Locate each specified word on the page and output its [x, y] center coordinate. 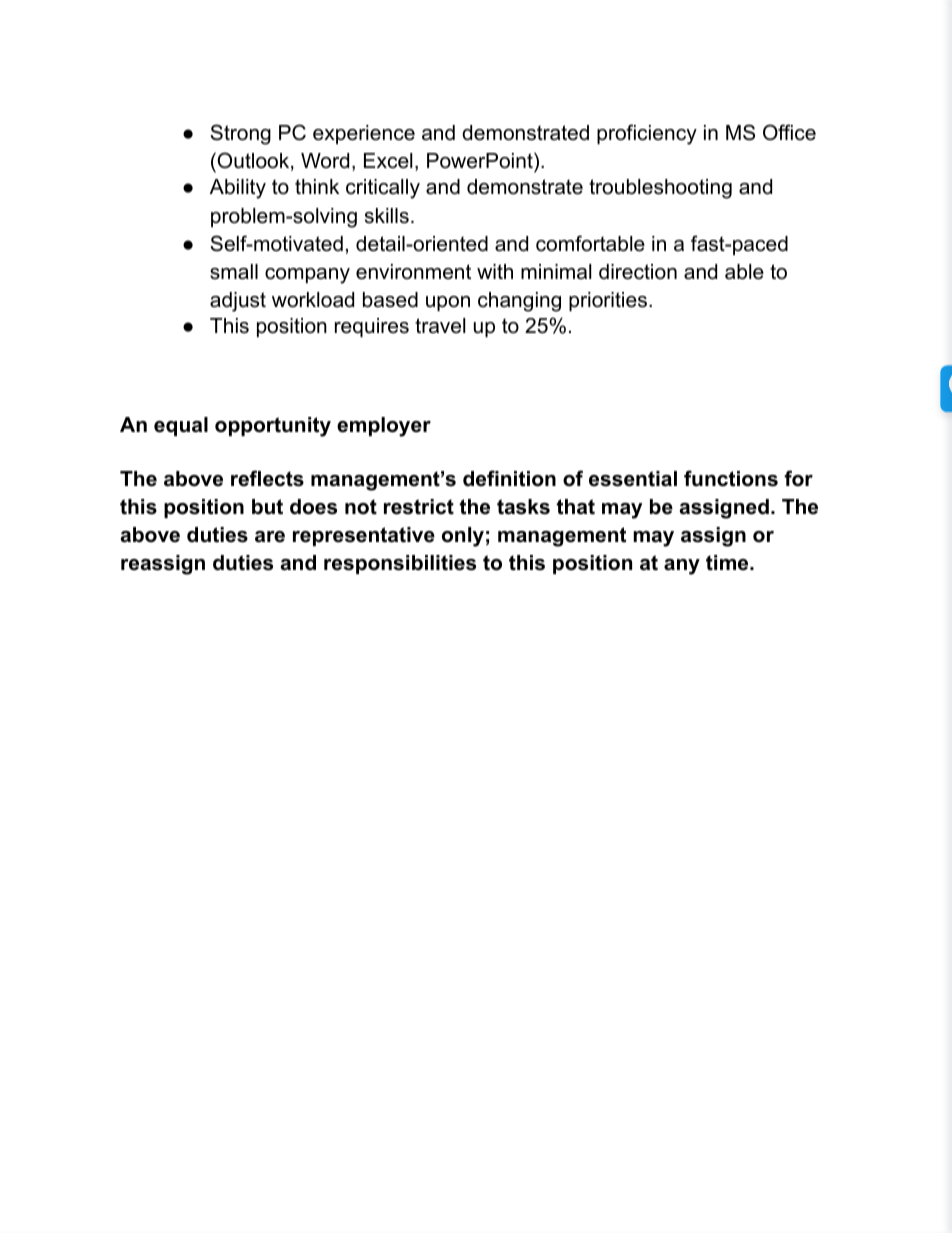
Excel [388, 161]
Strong [240, 134]
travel [440, 326]
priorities [608, 301]
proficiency [647, 134]
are [270, 537]
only [463, 537]
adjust [238, 302]
